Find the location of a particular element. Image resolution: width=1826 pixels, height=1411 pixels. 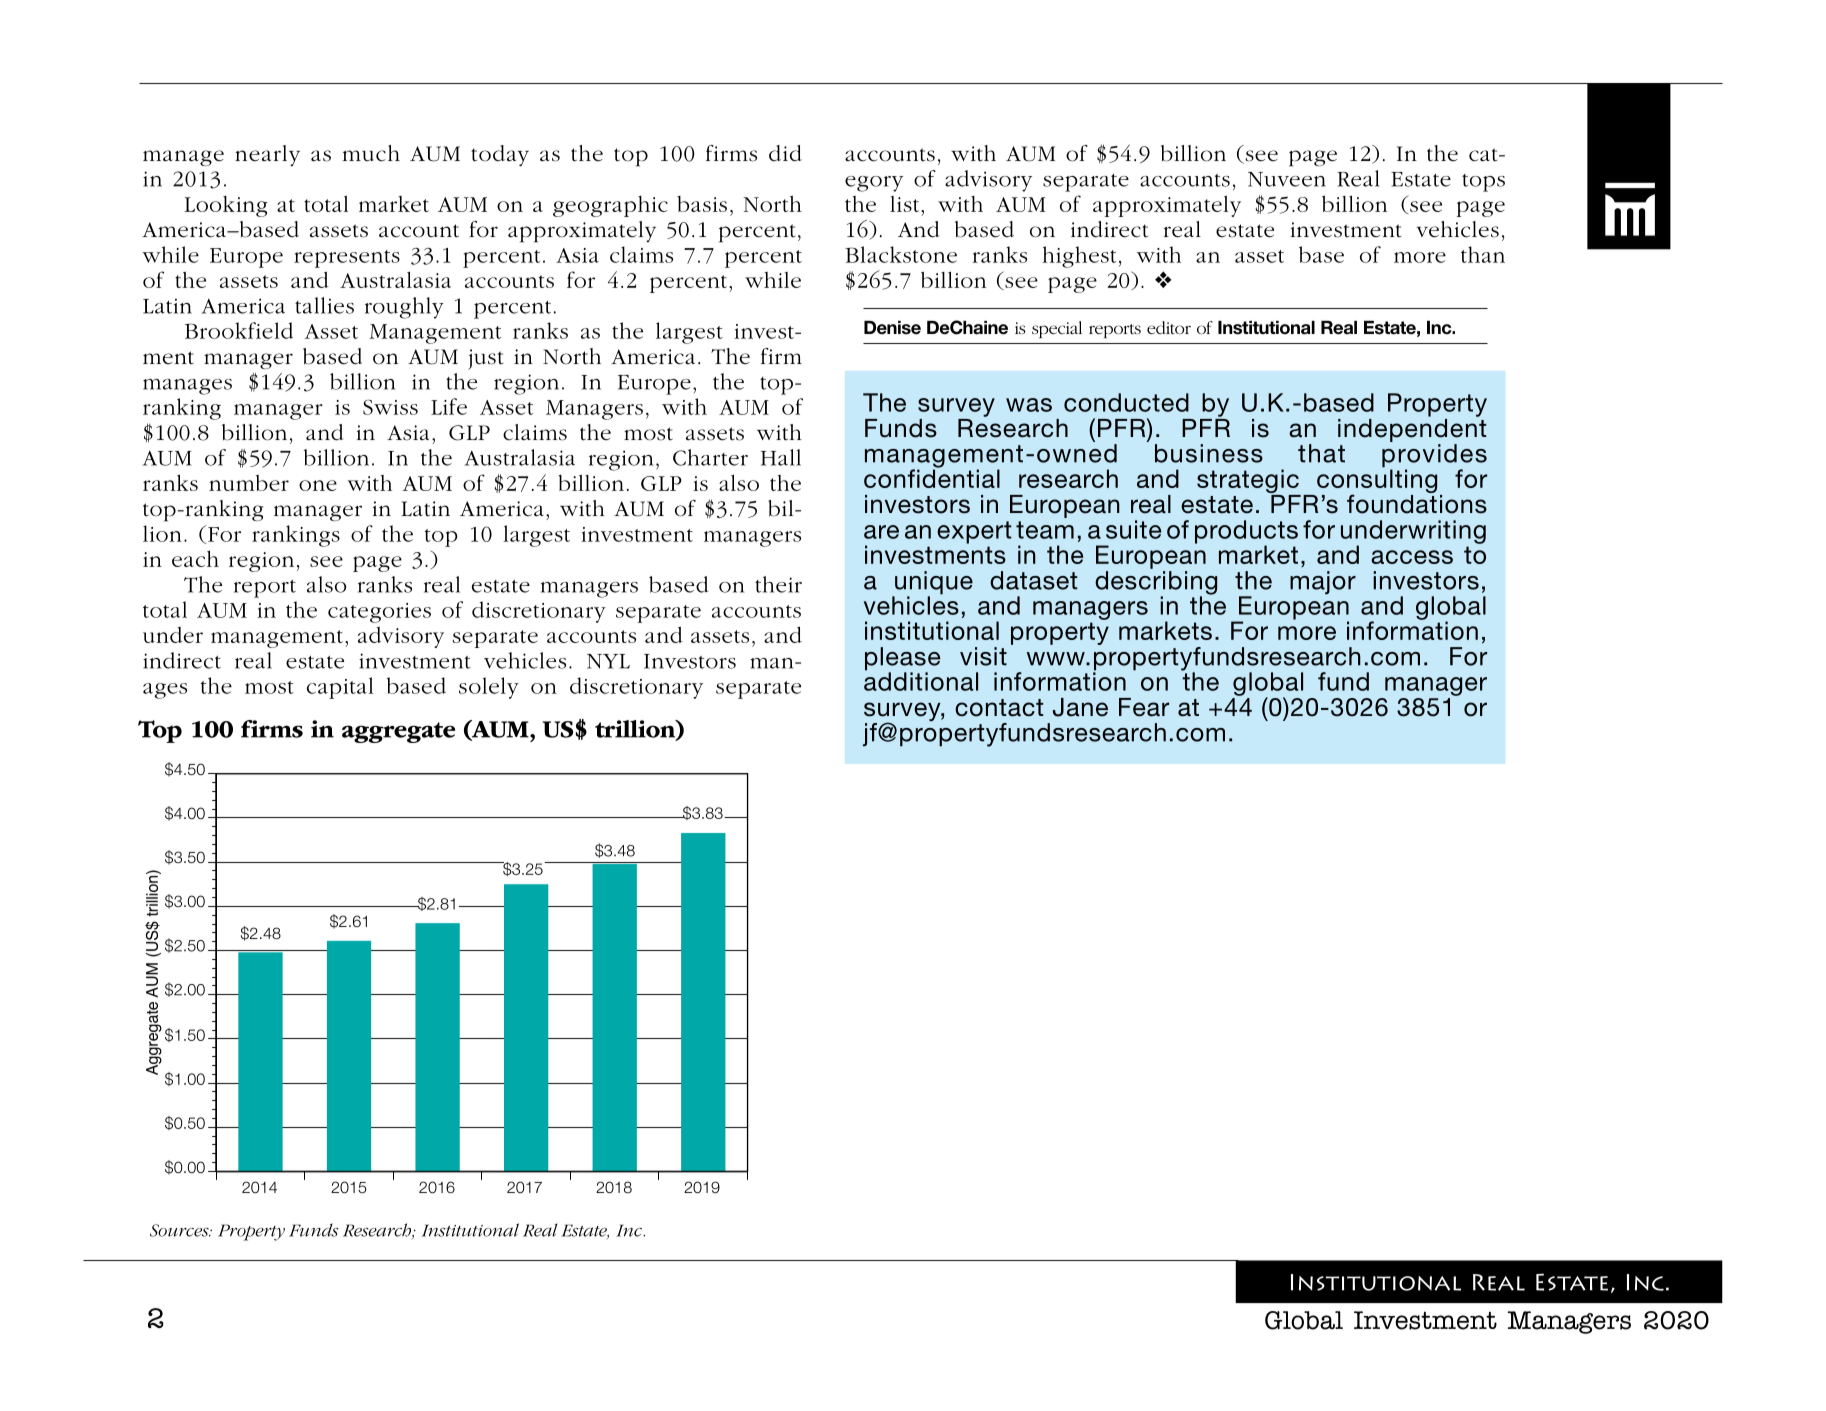

Fear is located at coordinates (1144, 707).
